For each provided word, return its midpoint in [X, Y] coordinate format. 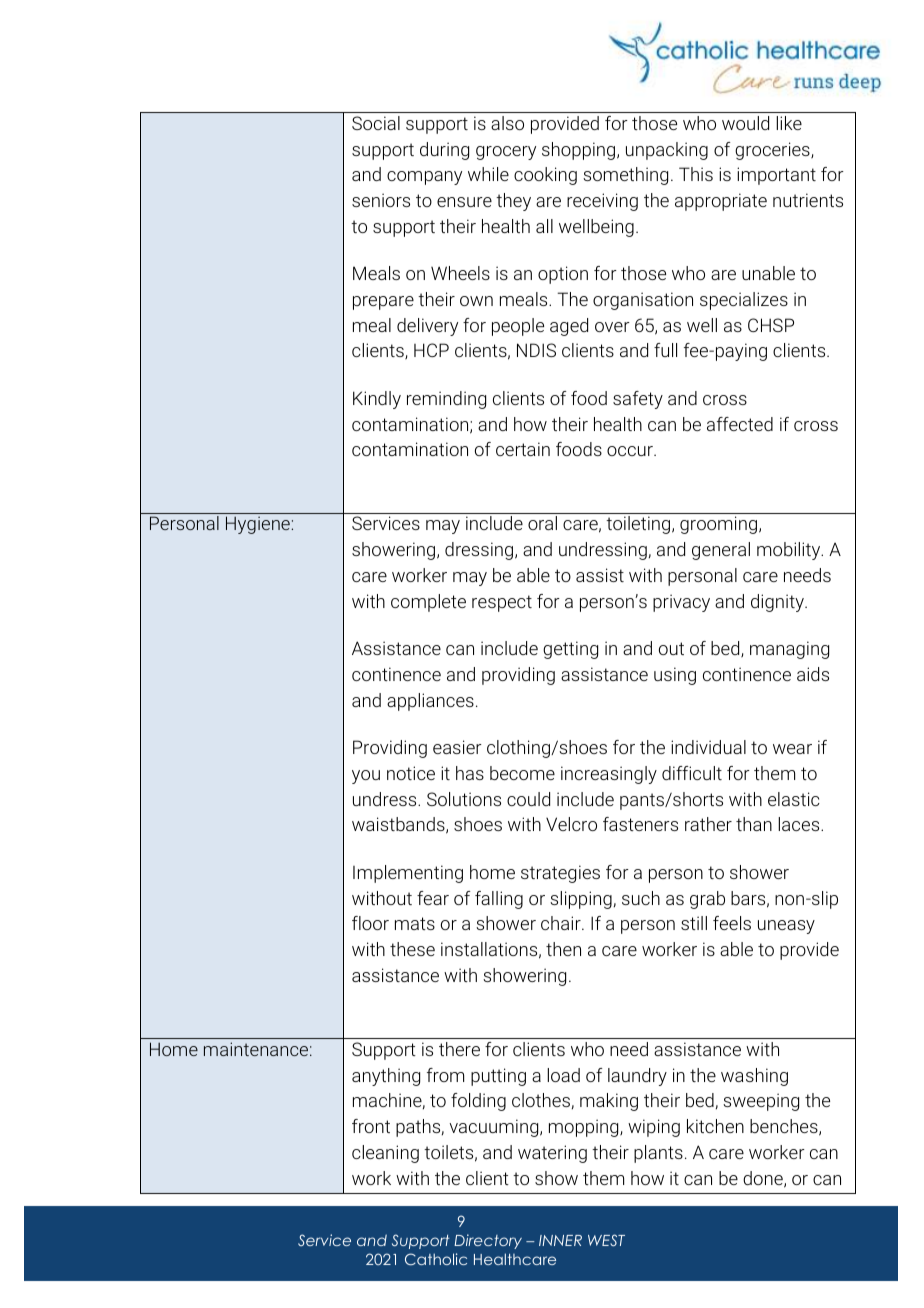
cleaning [385, 1154]
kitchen [715, 1126]
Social [376, 123]
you [366, 777]
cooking [545, 176]
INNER [560, 1240]
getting [570, 650]
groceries [773, 151]
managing [789, 650]
